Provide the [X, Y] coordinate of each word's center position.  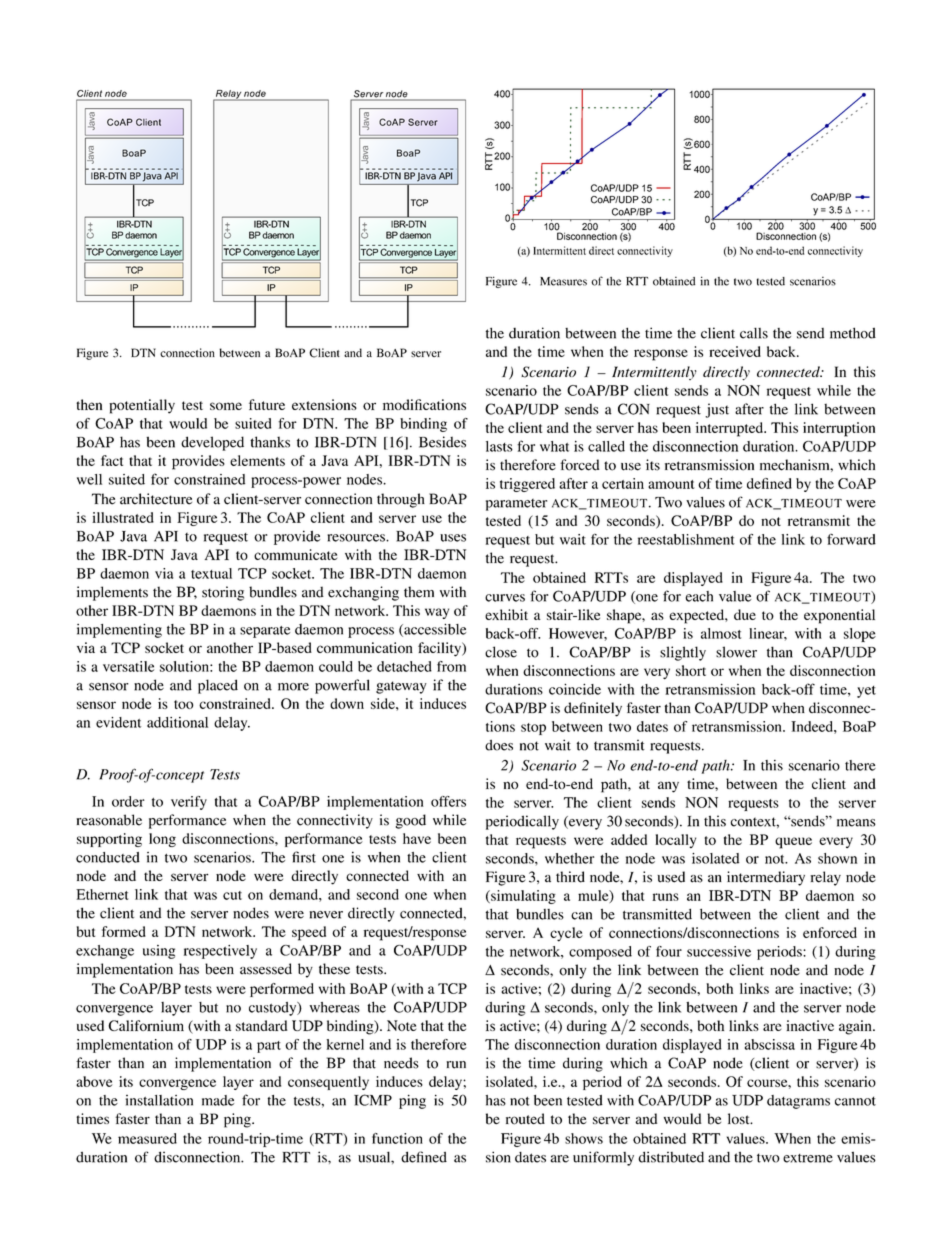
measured [147, 1138]
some [226, 406]
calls [754, 333]
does [499, 745]
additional [177, 722]
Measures [563, 281]
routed [525, 1119]
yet [866, 692]
